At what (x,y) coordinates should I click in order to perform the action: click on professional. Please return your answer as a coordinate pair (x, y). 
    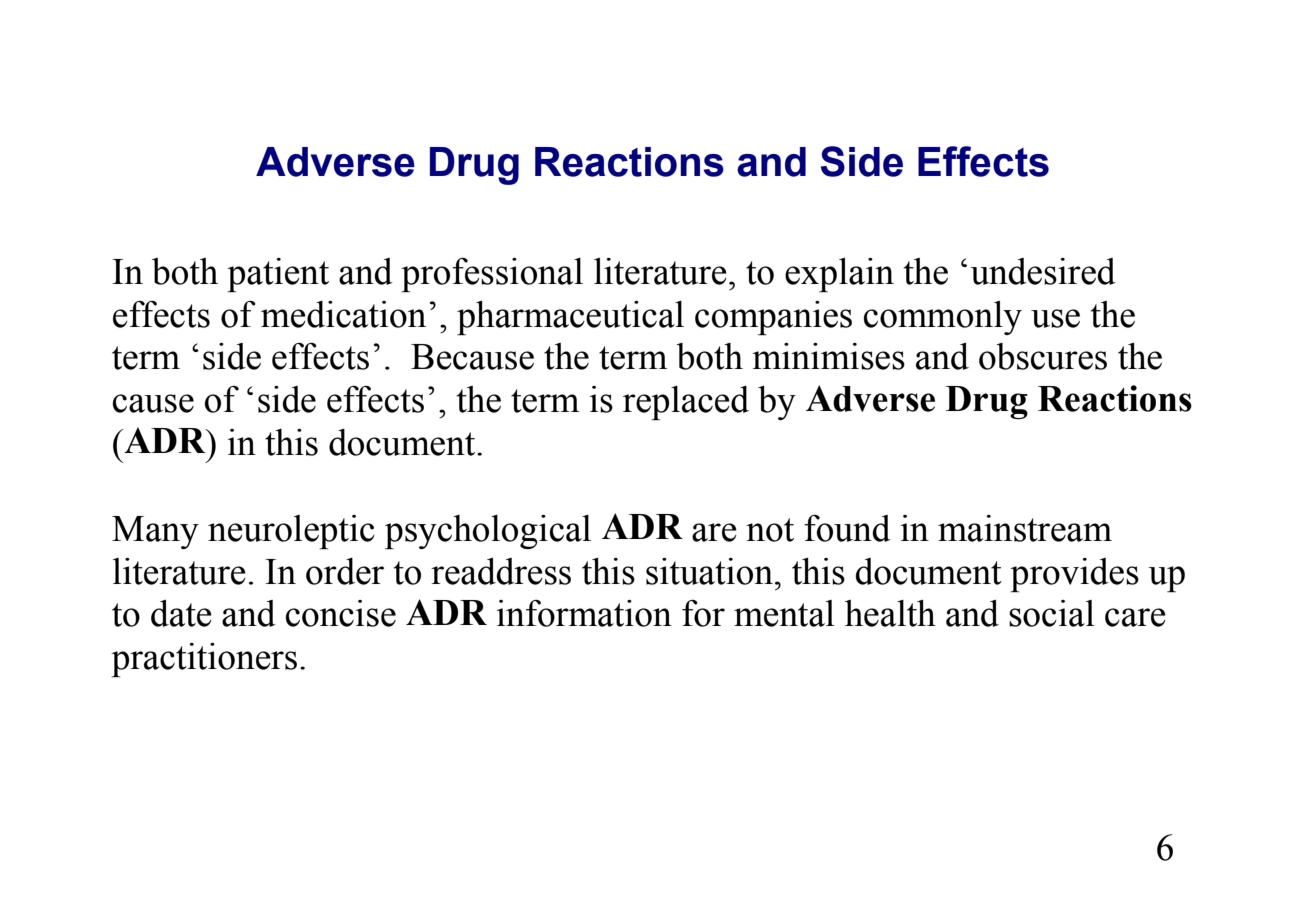
    Looking at the image, I should click on (492, 275).
